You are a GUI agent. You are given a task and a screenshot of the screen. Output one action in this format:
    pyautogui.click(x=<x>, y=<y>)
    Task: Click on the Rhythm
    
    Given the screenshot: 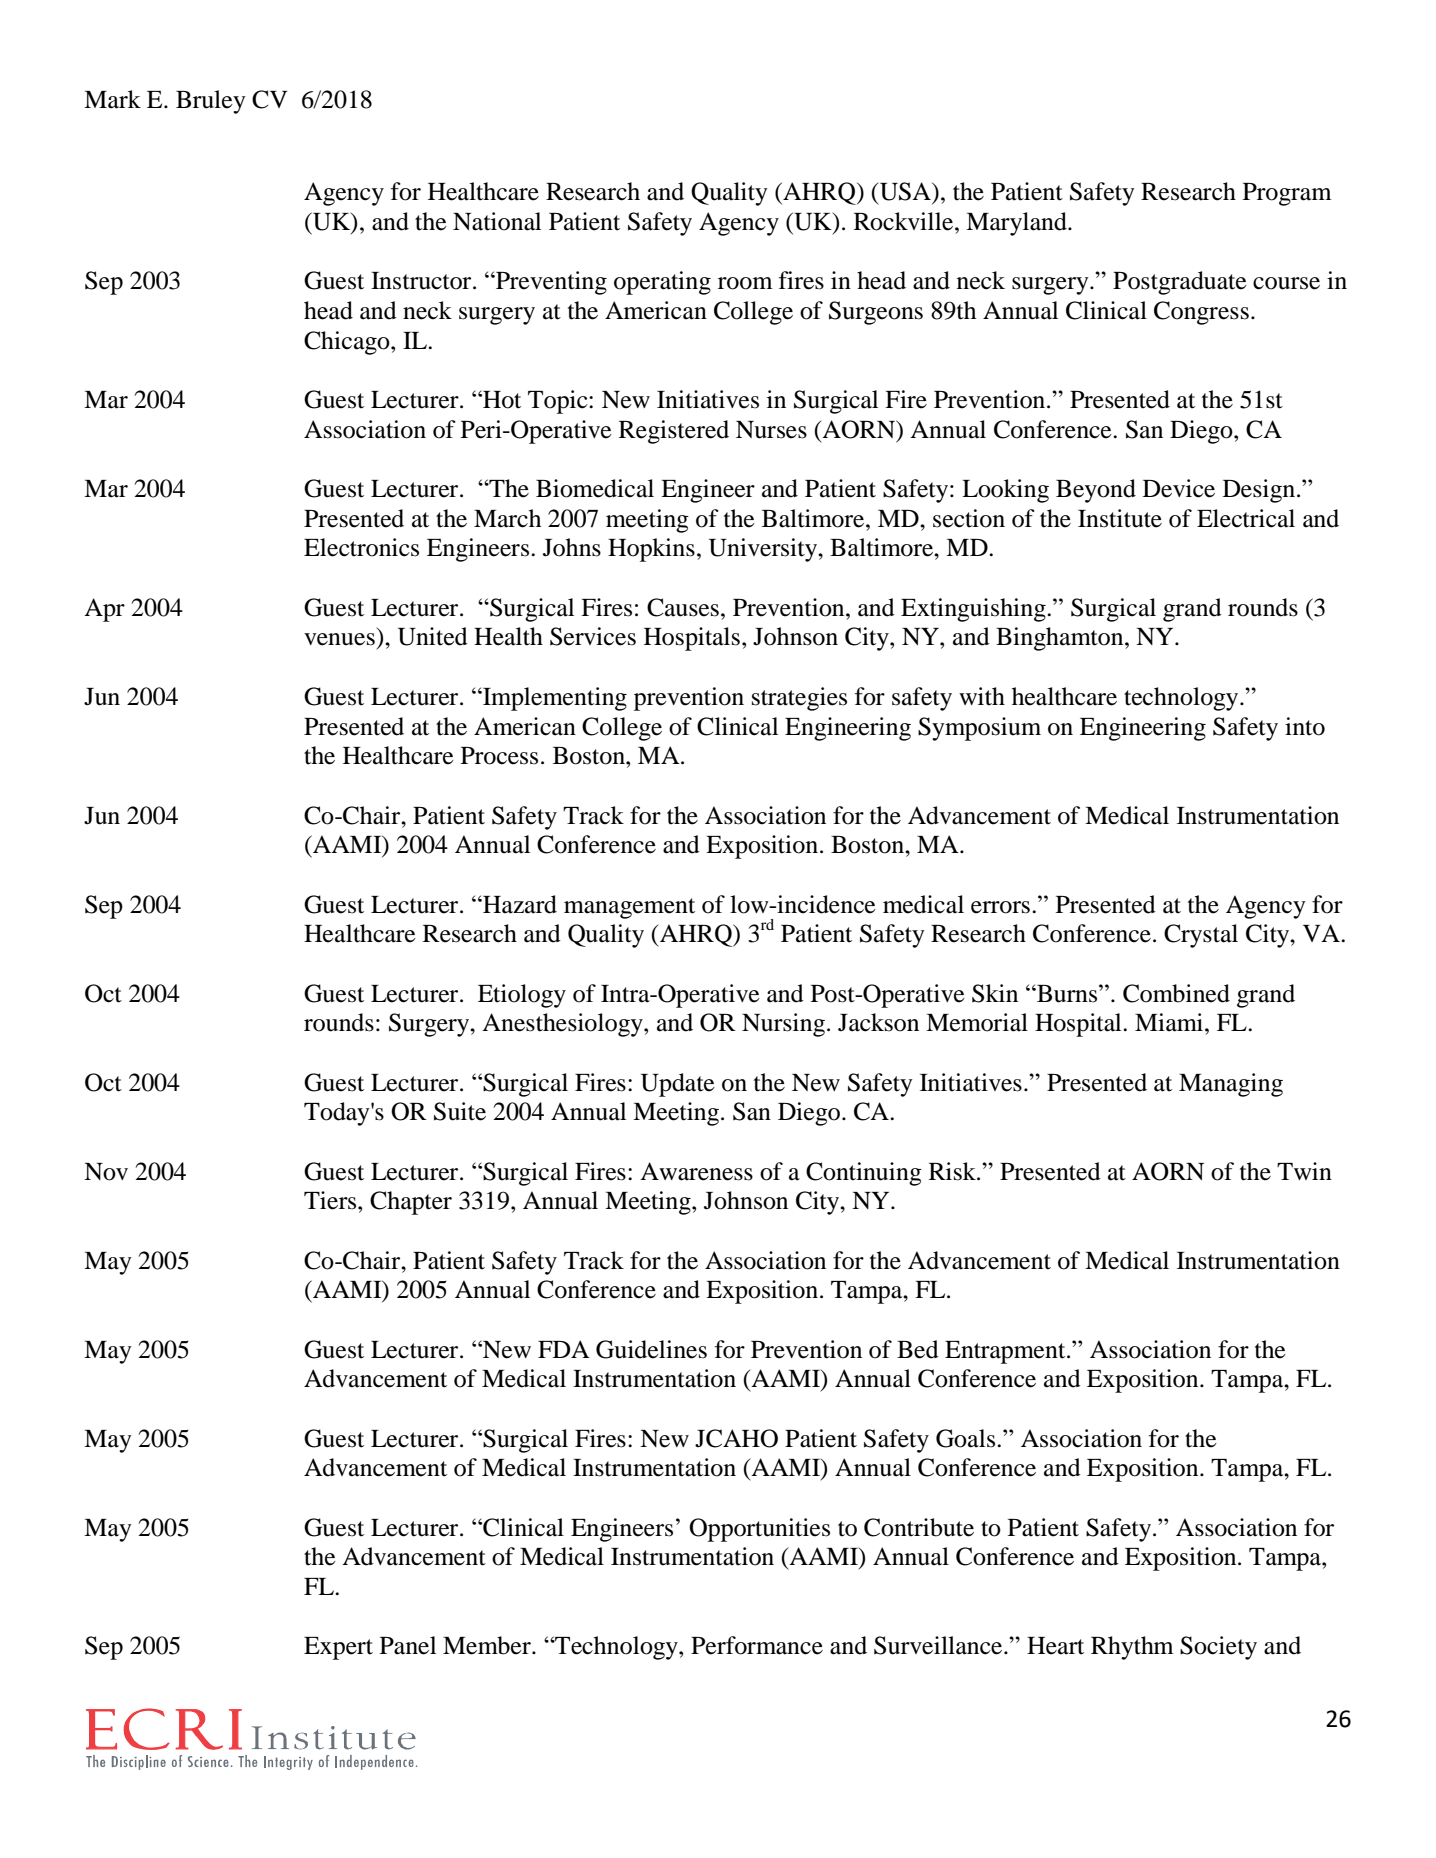 What is the action you would take?
    pyautogui.click(x=1132, y=1648)
